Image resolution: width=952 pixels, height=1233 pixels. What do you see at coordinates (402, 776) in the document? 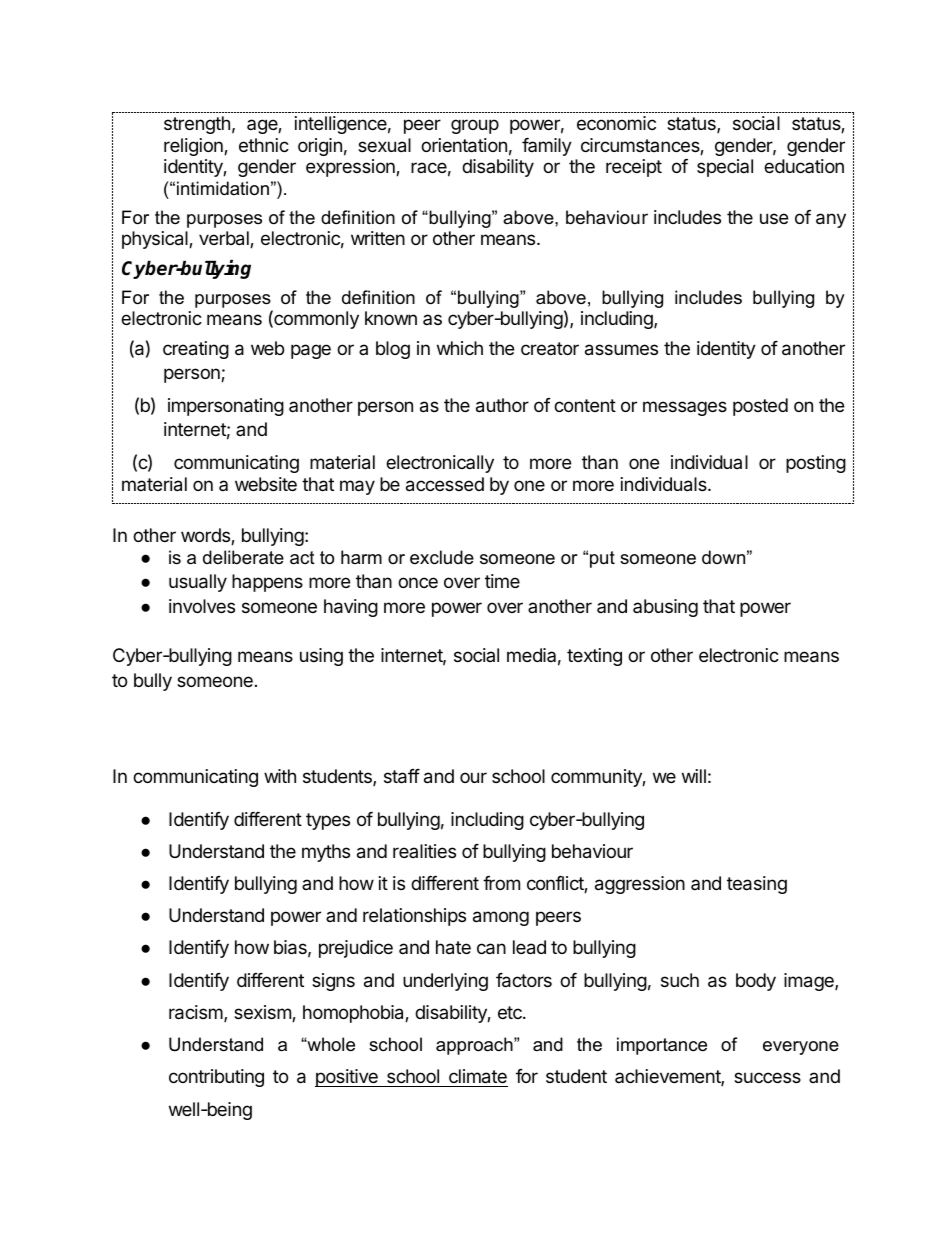
I see `staff` at bounding box center [402, 776].
